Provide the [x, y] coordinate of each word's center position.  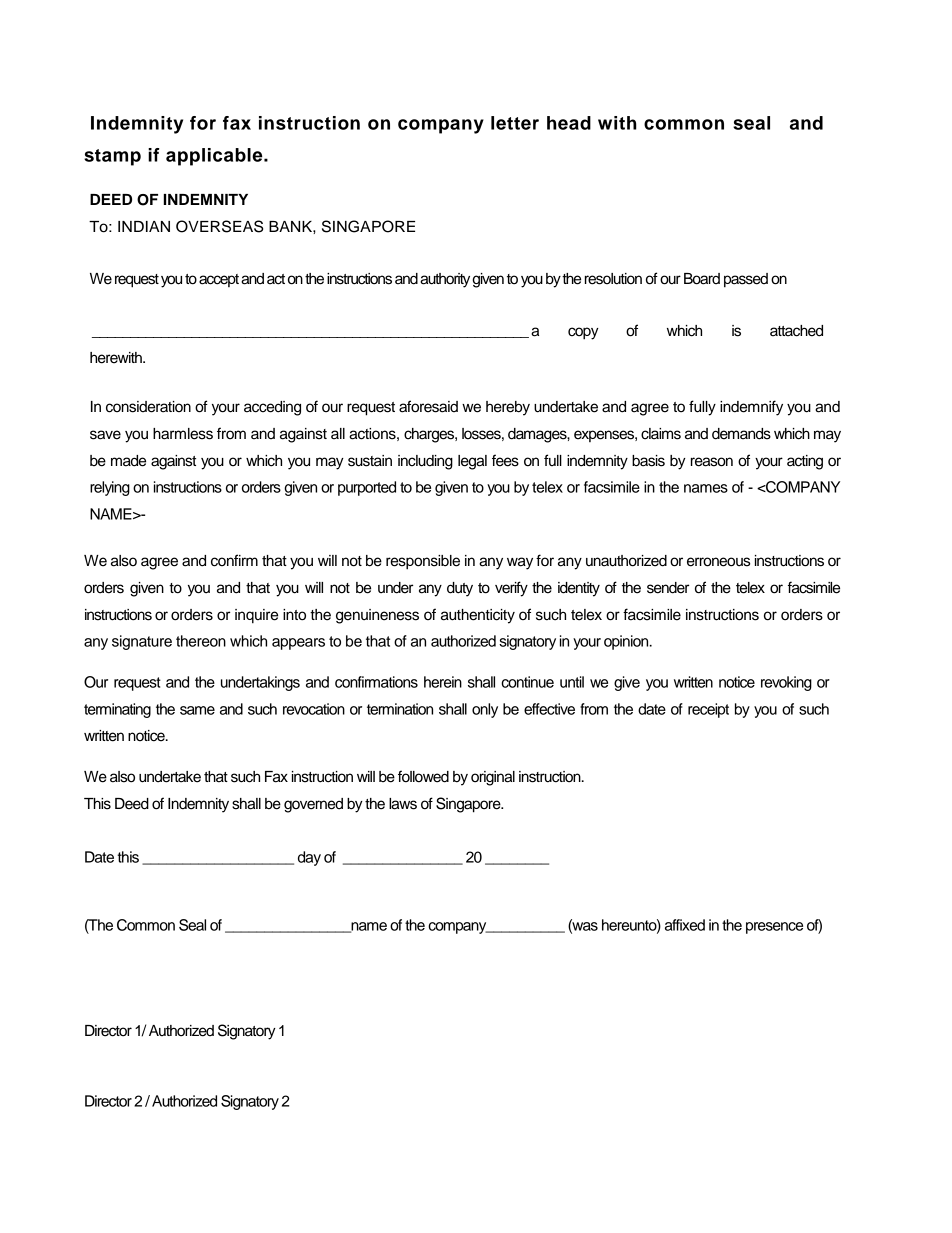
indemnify [751, 408]
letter [515, 123]
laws [403, 804]
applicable [215, 157]
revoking [786, 683]
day [309, 858]
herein [443, 682]
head [569, 123]
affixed [685, 925]
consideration [148, 407]
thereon [201, 641]
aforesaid [428, 406]
